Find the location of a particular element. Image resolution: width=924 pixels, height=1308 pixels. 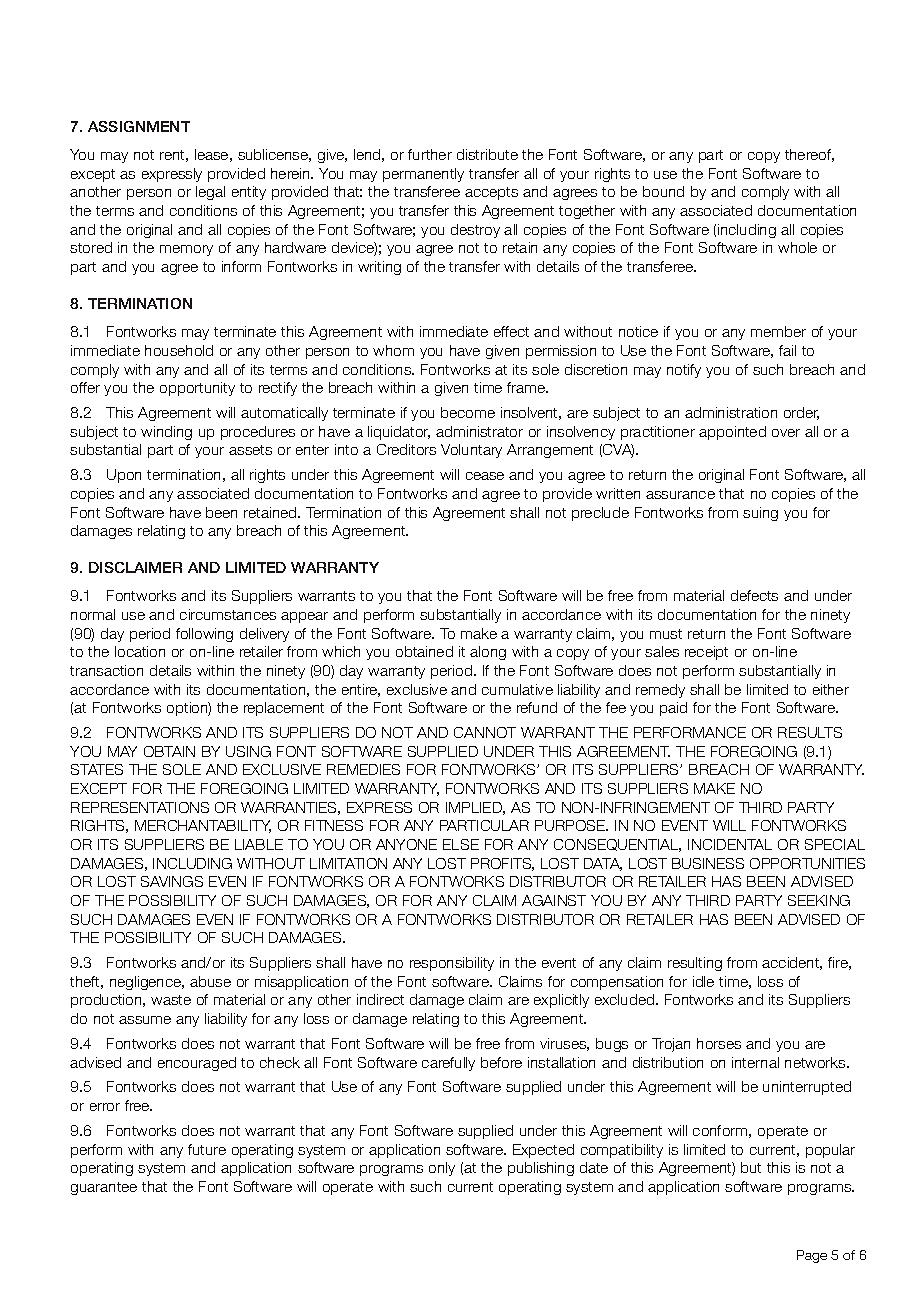

guarantee is located at coordinates (104, 1188).
